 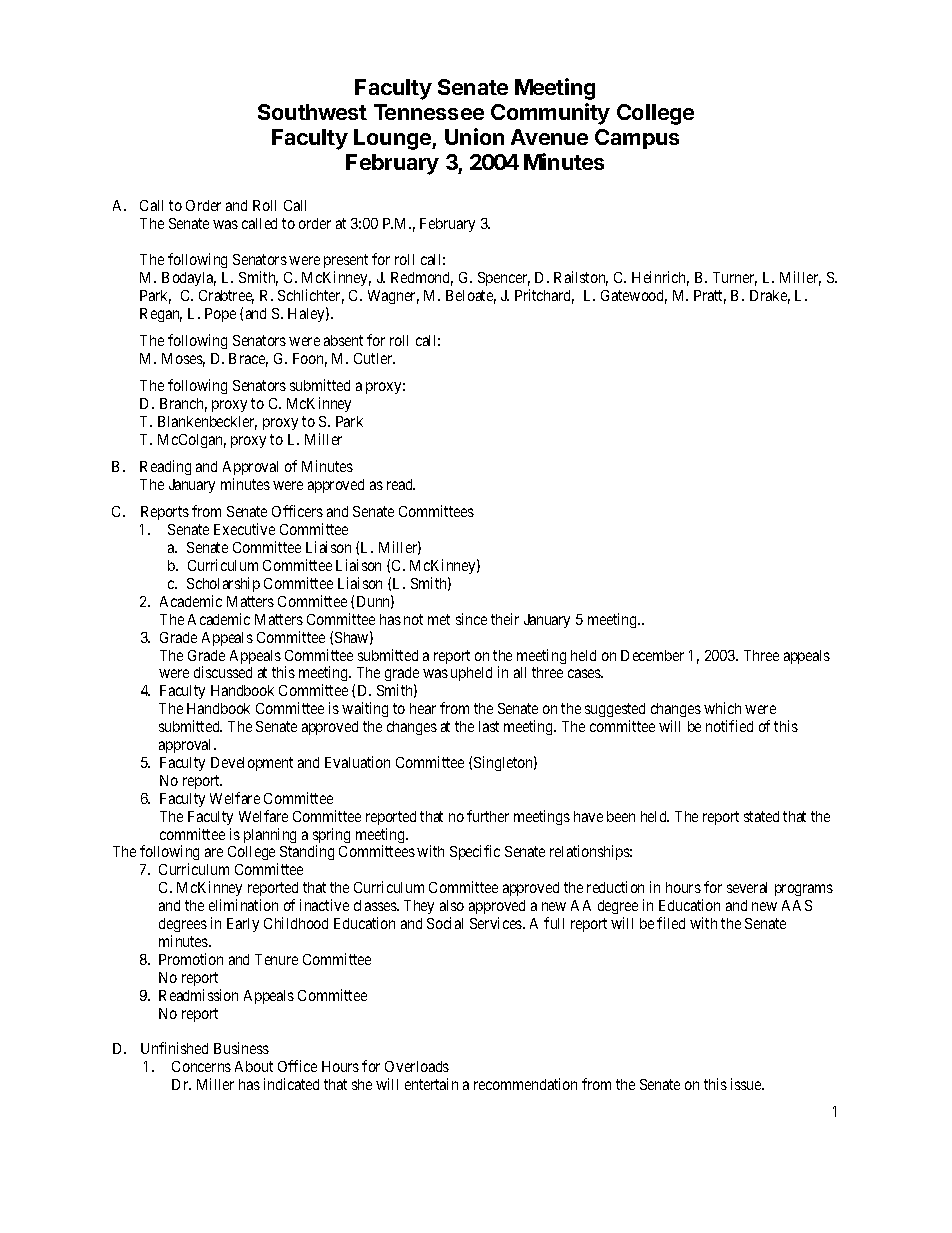 I want to click on December, so click(x=652, y=655).
